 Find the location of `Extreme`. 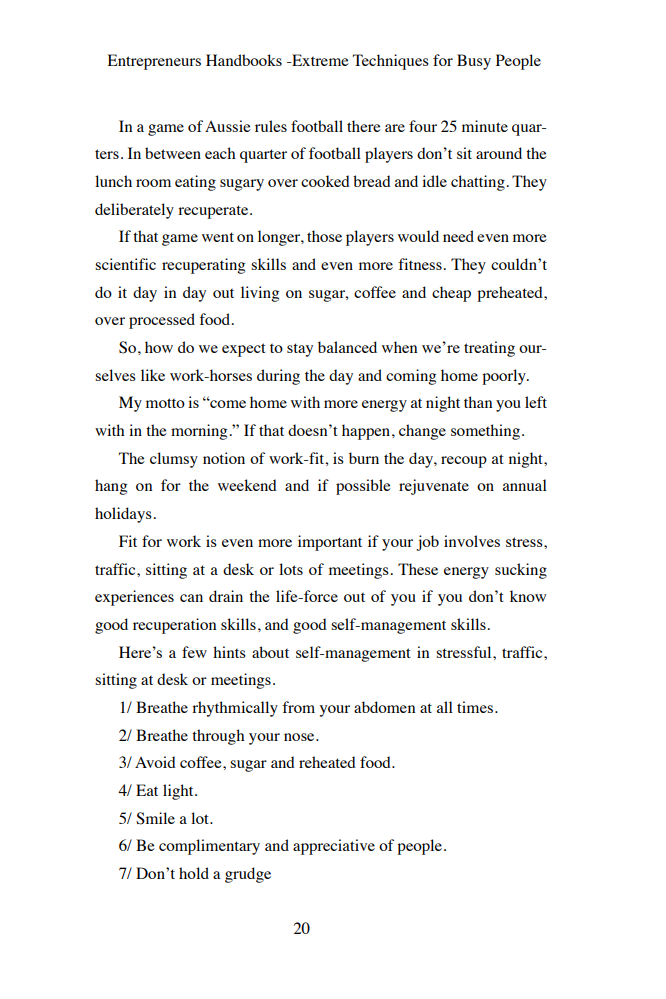

Extreme is located at coordinates (319, 60).
